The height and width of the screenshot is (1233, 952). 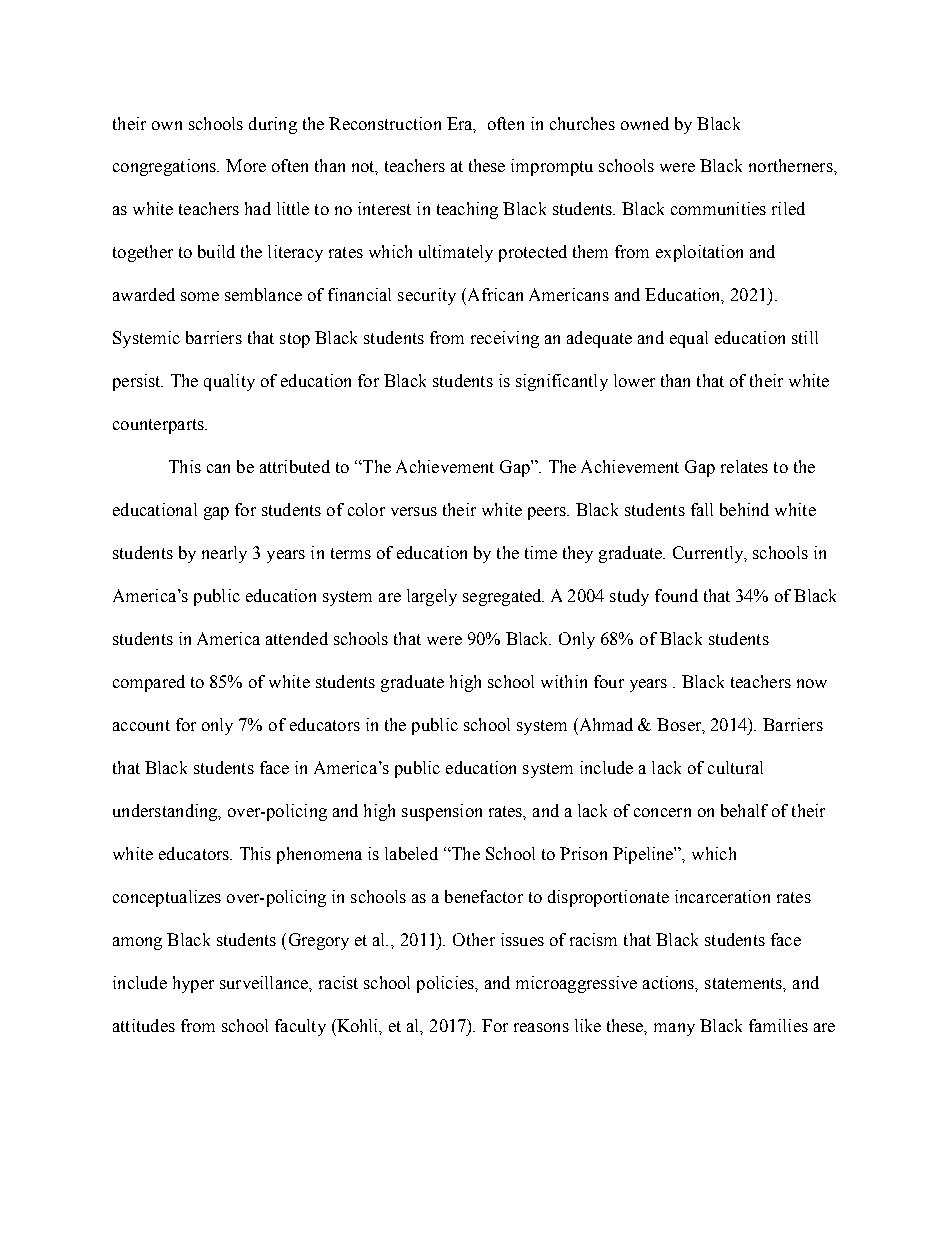 What do you see at coordinates (446, 984) in the screenshot?
I see `policies` at bounding box center [446, 984].
